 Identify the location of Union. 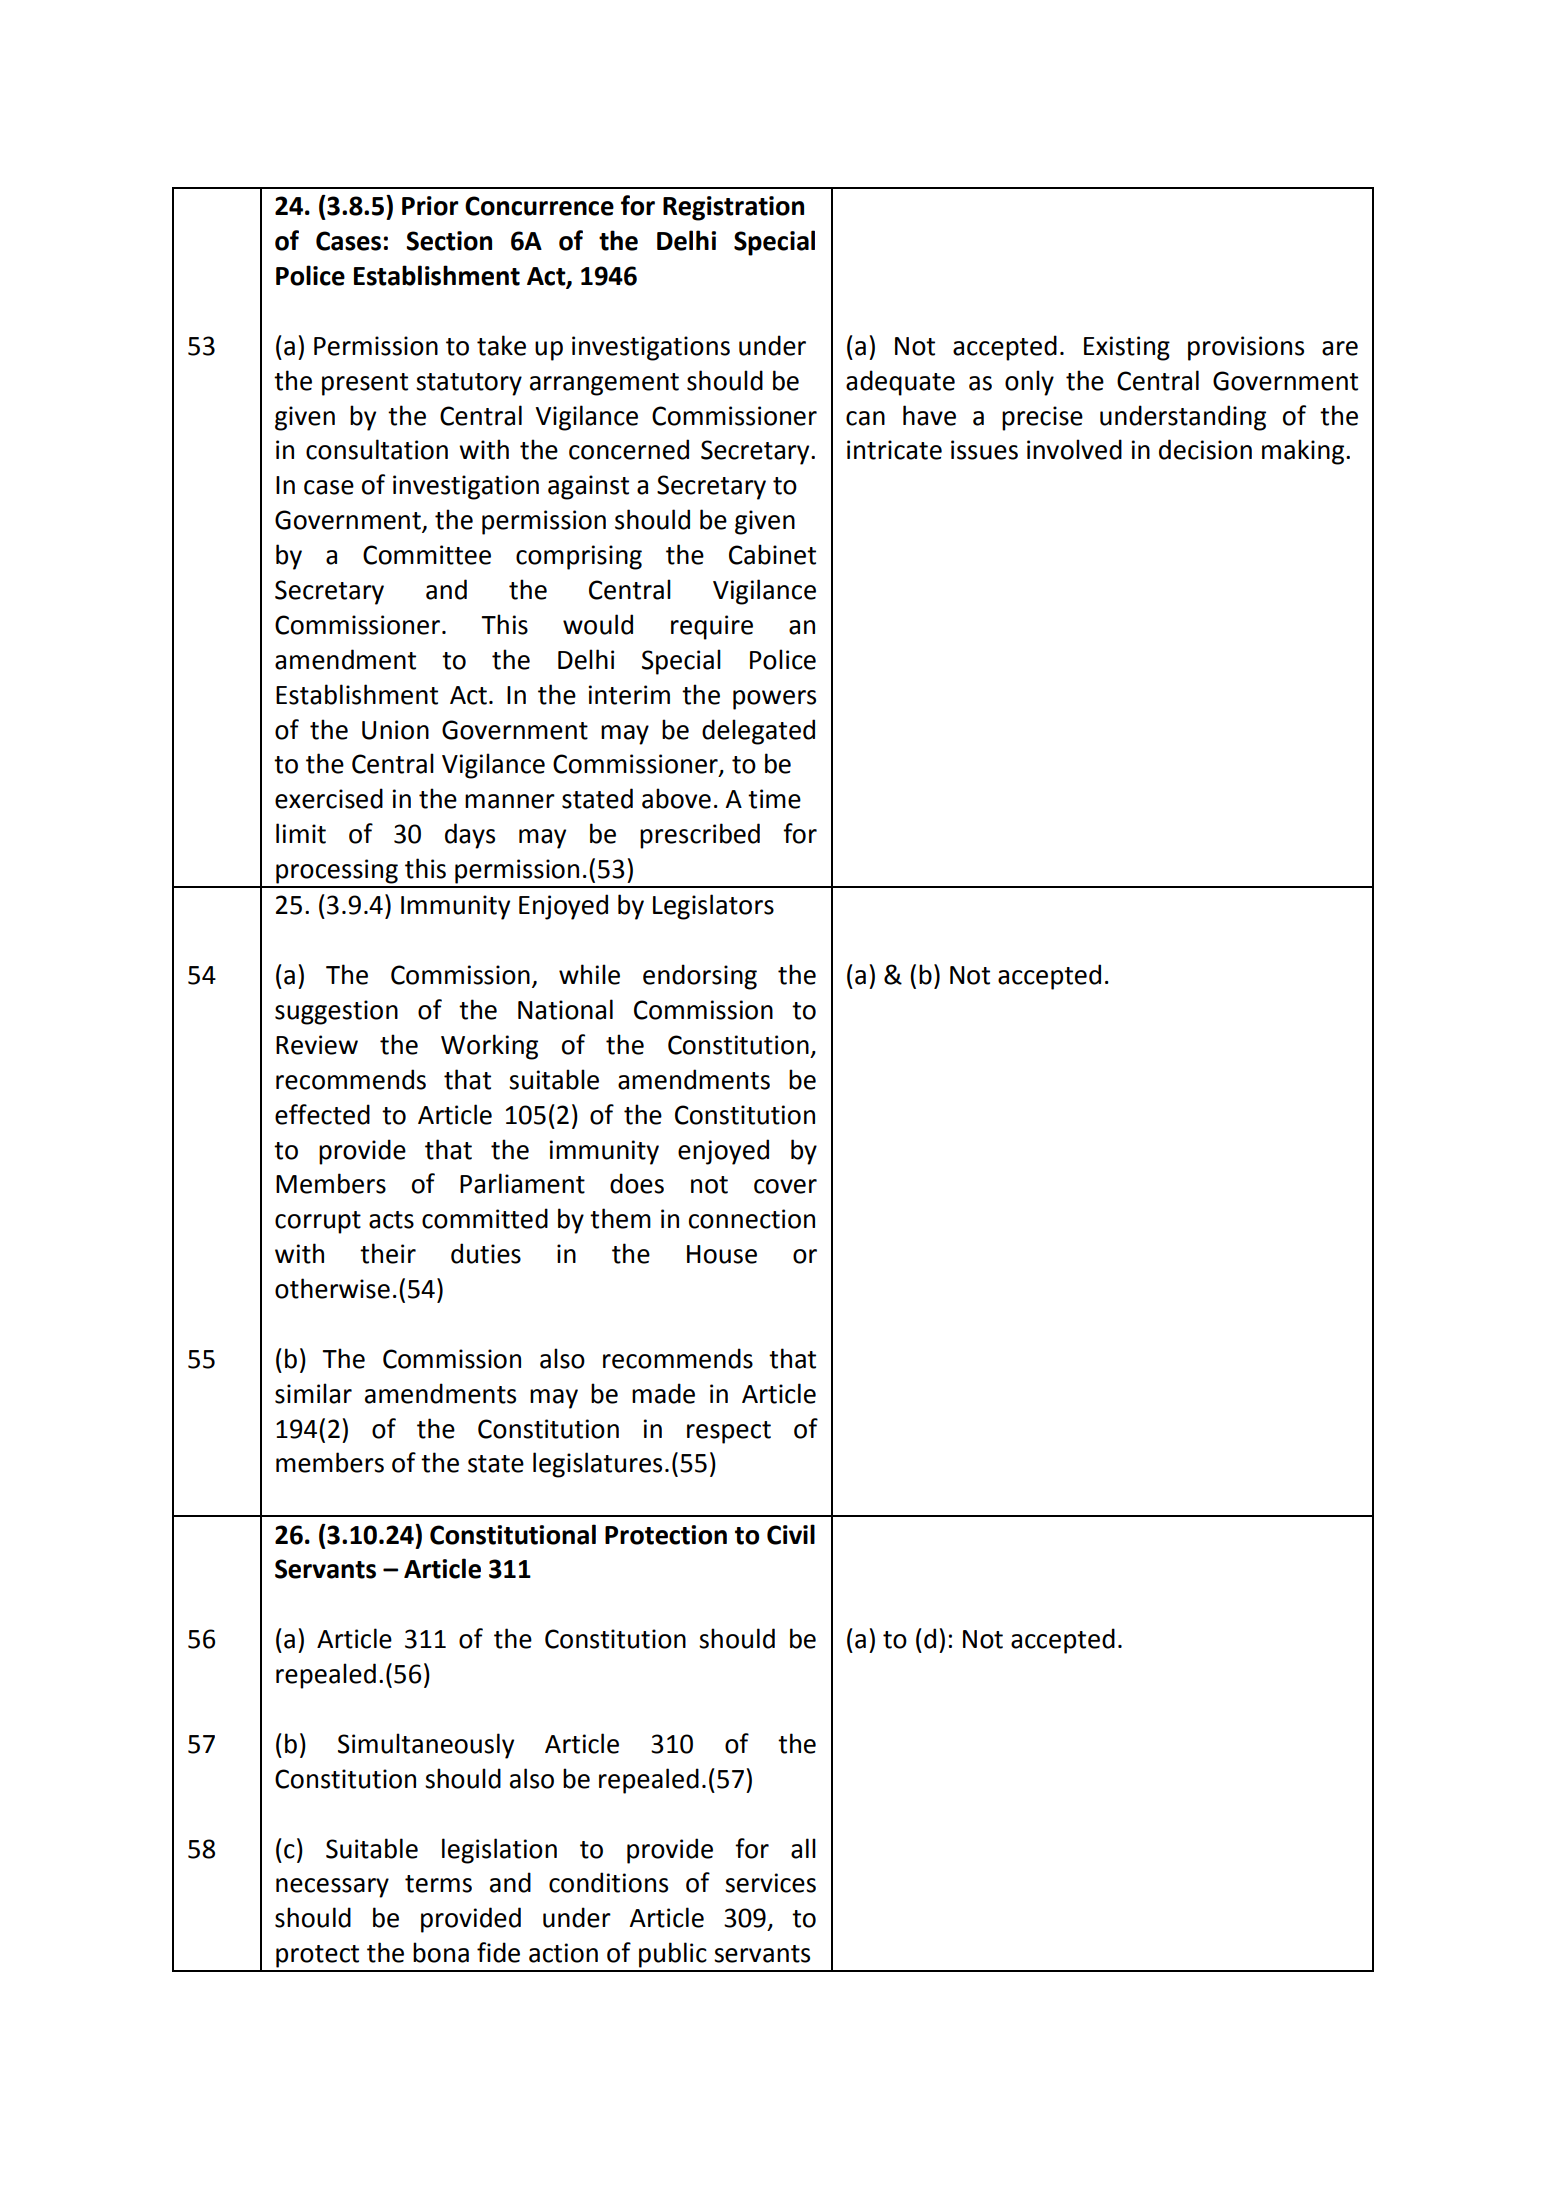
(395, 730).
